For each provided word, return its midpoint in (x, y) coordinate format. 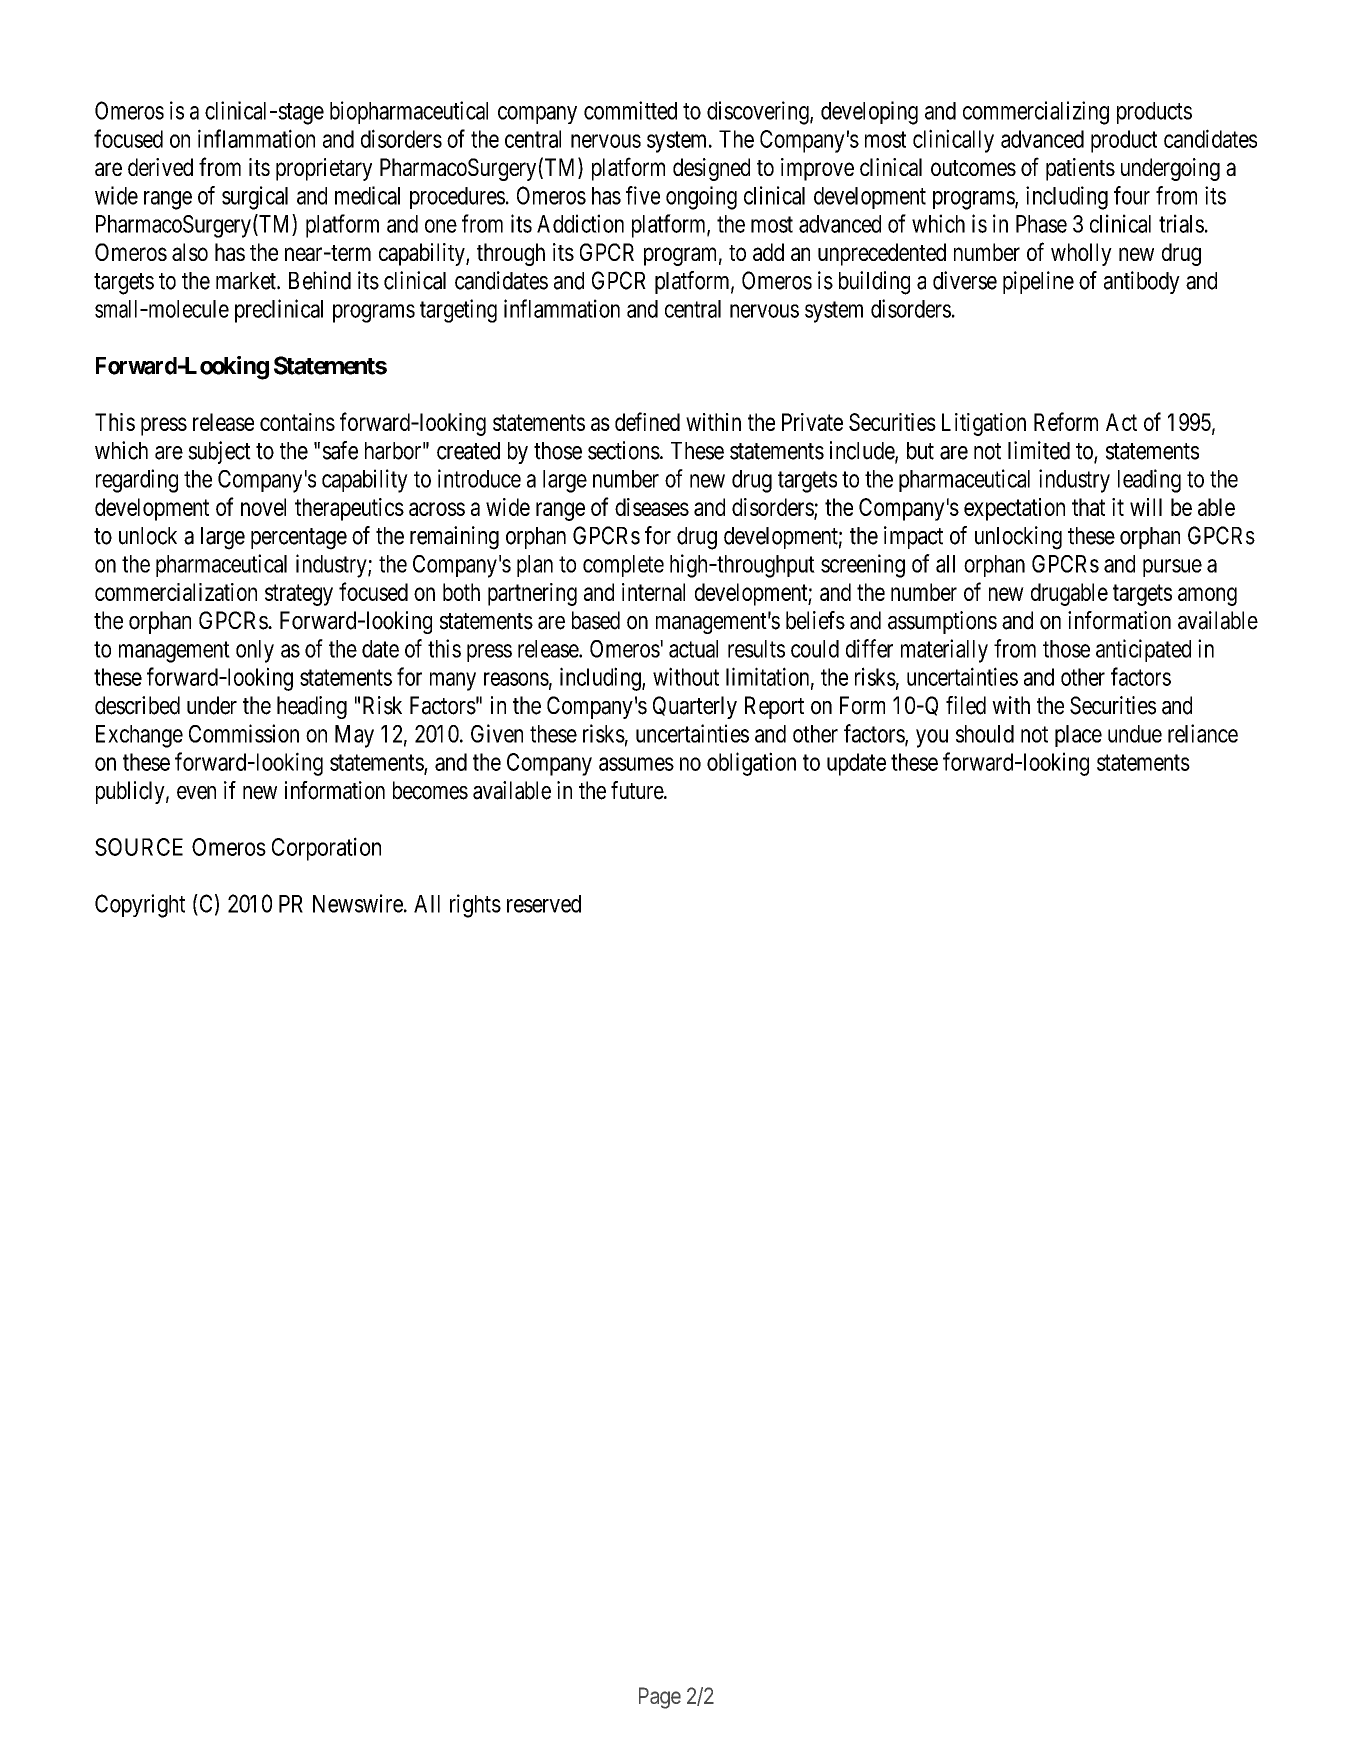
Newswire (358, 903)
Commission (244, 733)
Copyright (140, 906)
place (1078, 736)
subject (219, 452)
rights (475, 906)
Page (660, 1698)
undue (1135, 734)
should (985, 734)
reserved (544, 904)
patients (1080, 169)
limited (1039, 450)
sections (624, 450)
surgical (255, 198)
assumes (636, 764)
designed (711, 169)
